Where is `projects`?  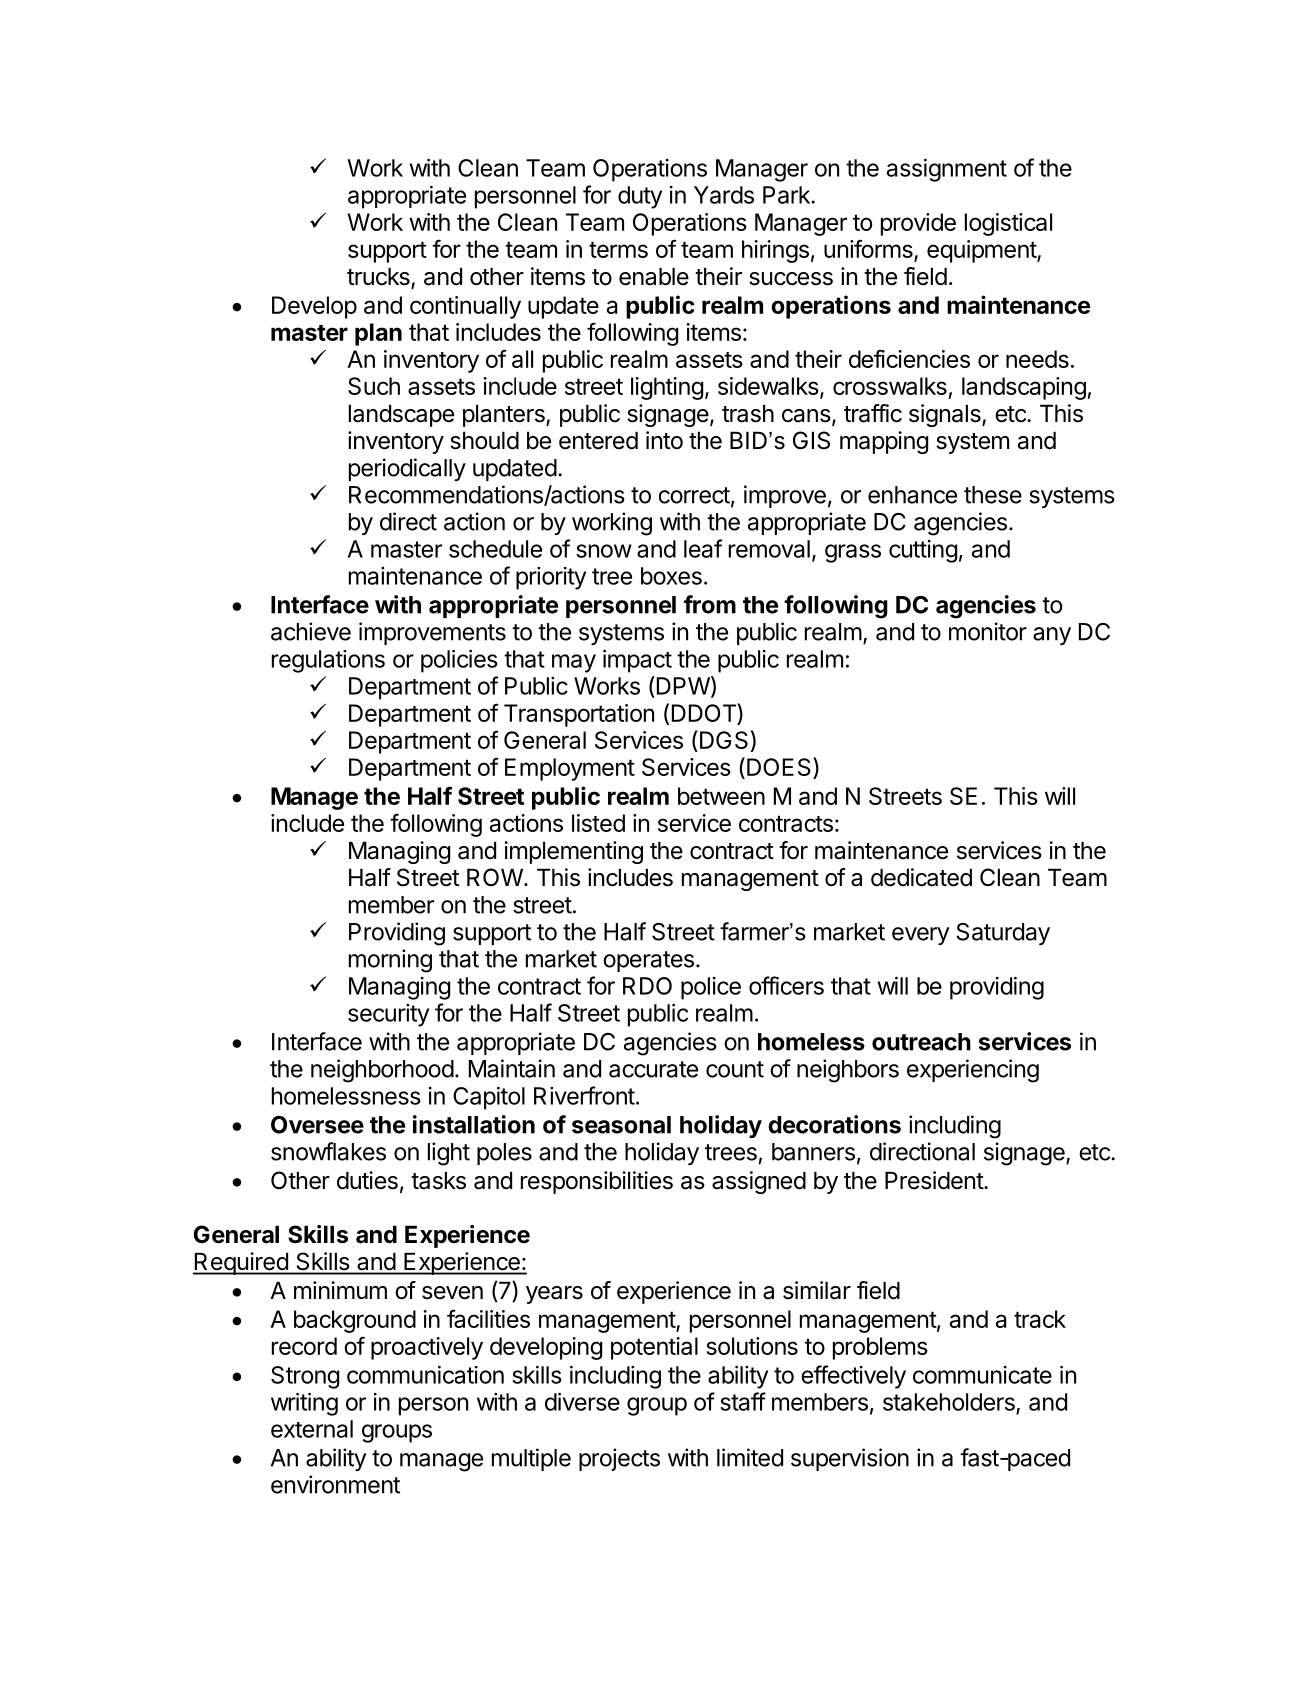
projects is located at coordinates (619, 1459).
